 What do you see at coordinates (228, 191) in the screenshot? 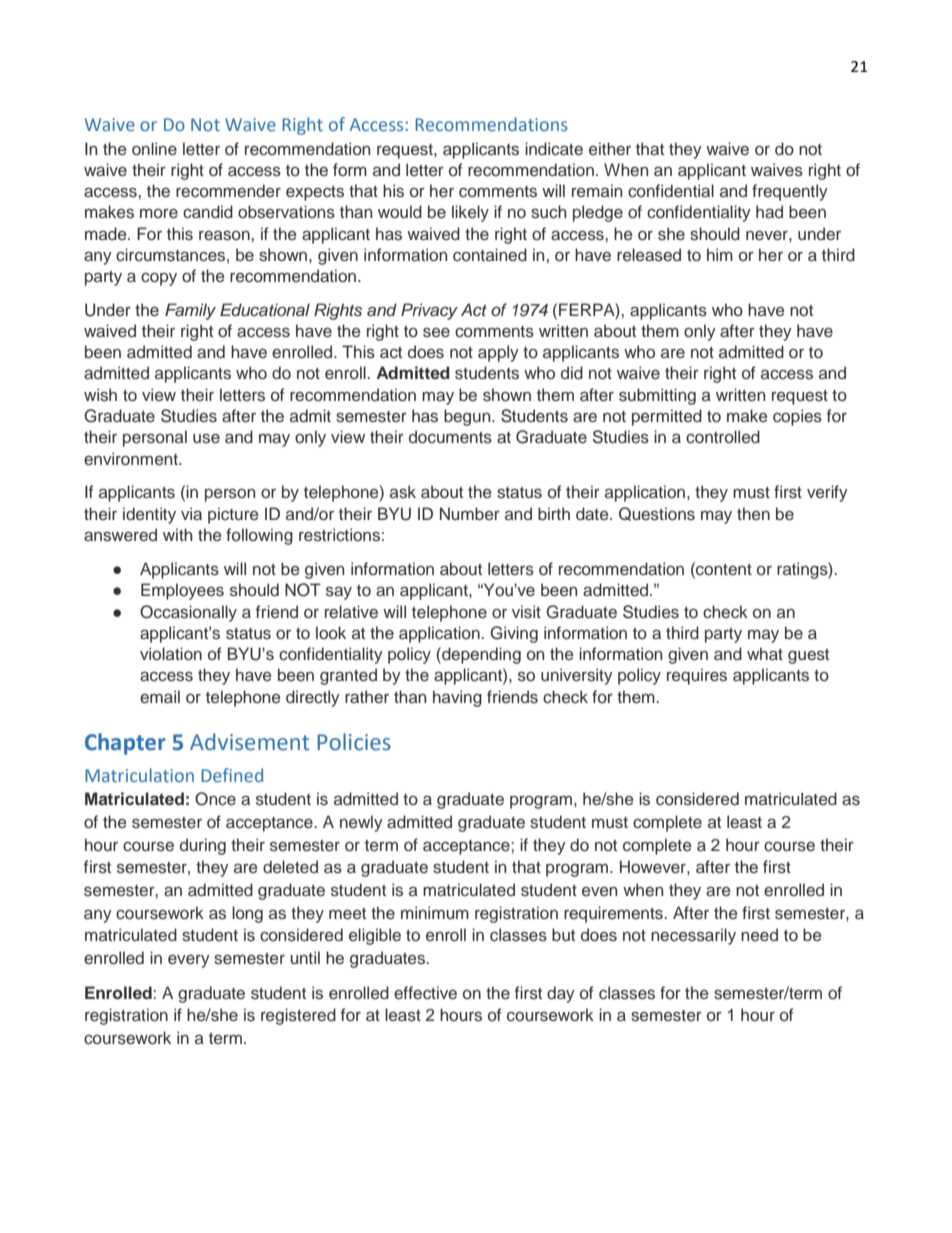
I see `recommender` at bounding box center [228, 191].
